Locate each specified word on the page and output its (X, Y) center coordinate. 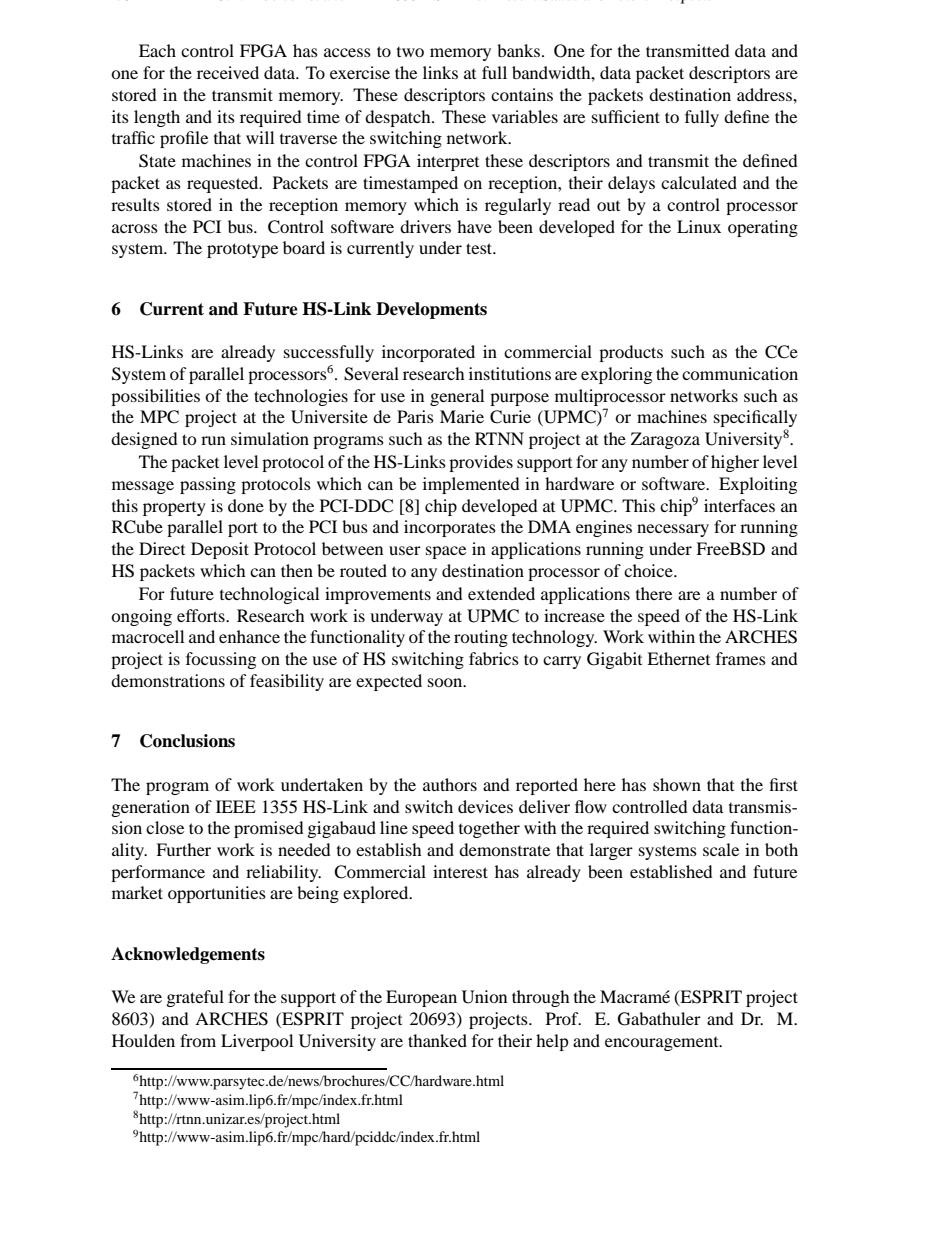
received (228, 72)
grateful (195, 998)
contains (522, 94)
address (765, 94)
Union (484, 997)
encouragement (663, 1044)
